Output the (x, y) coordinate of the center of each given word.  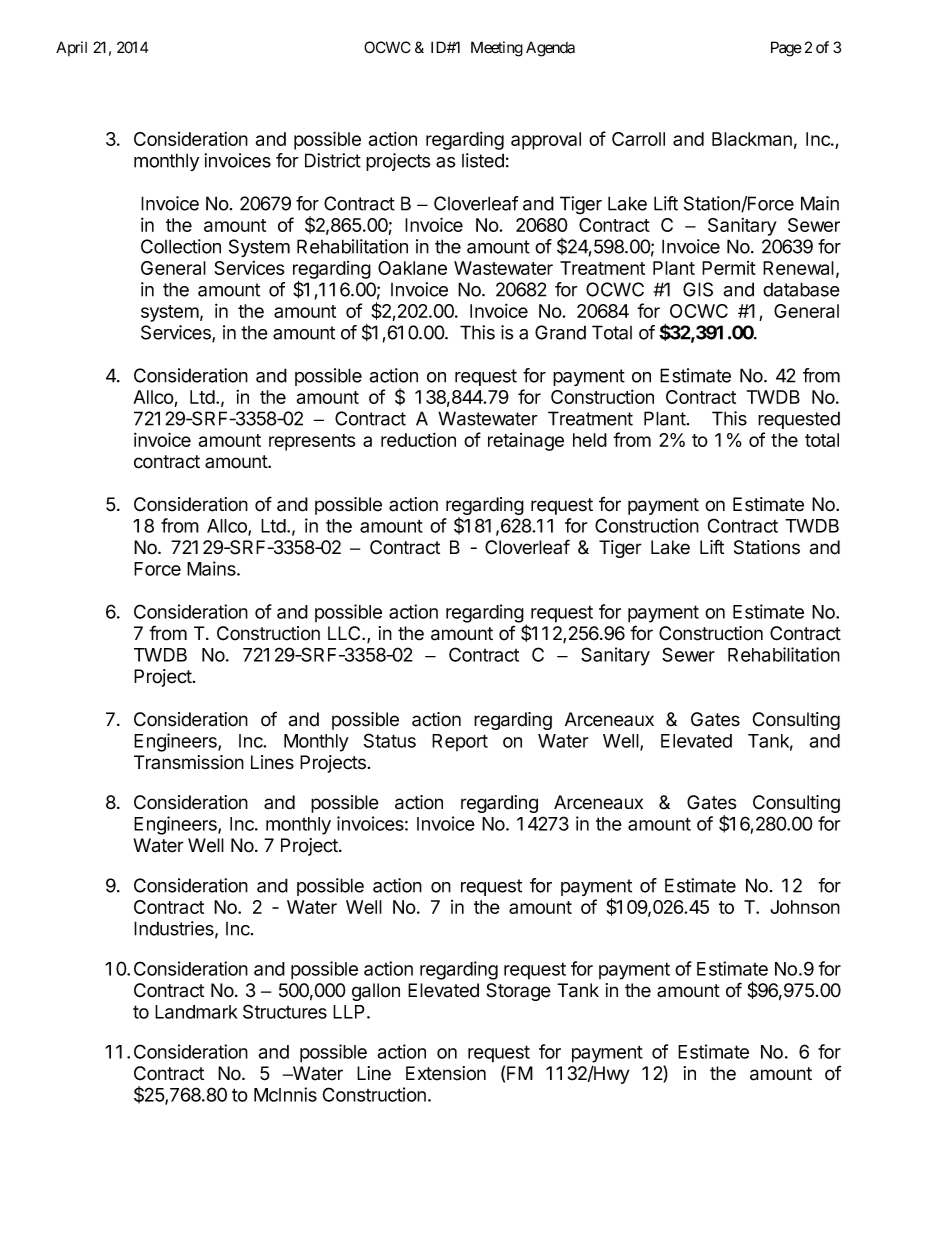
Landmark (196, 1012)
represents (312, 442)
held (590, 440)
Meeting (497, 49)
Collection (181, 246)
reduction (418, 439)
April (71, 48)
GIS (698, 289)
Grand (560, 332)
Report (460, 742)
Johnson (805, 907)
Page (786, 49)
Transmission (189, 762)
